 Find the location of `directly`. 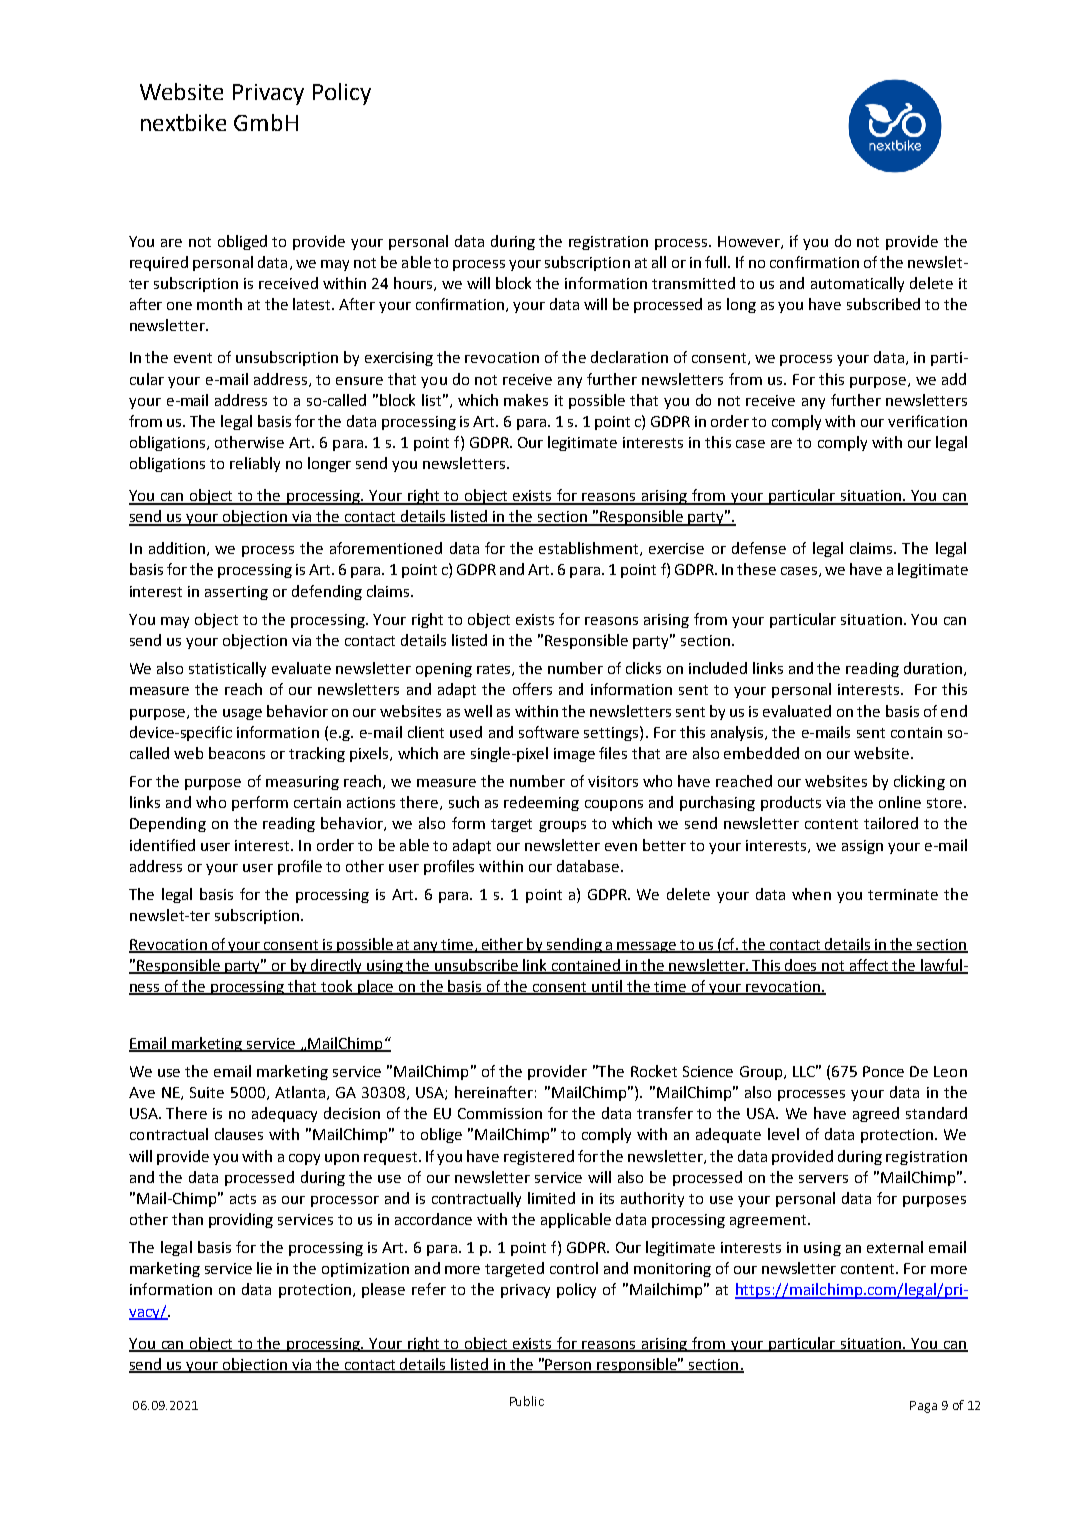

directly is located at coordinates (337, 966).
